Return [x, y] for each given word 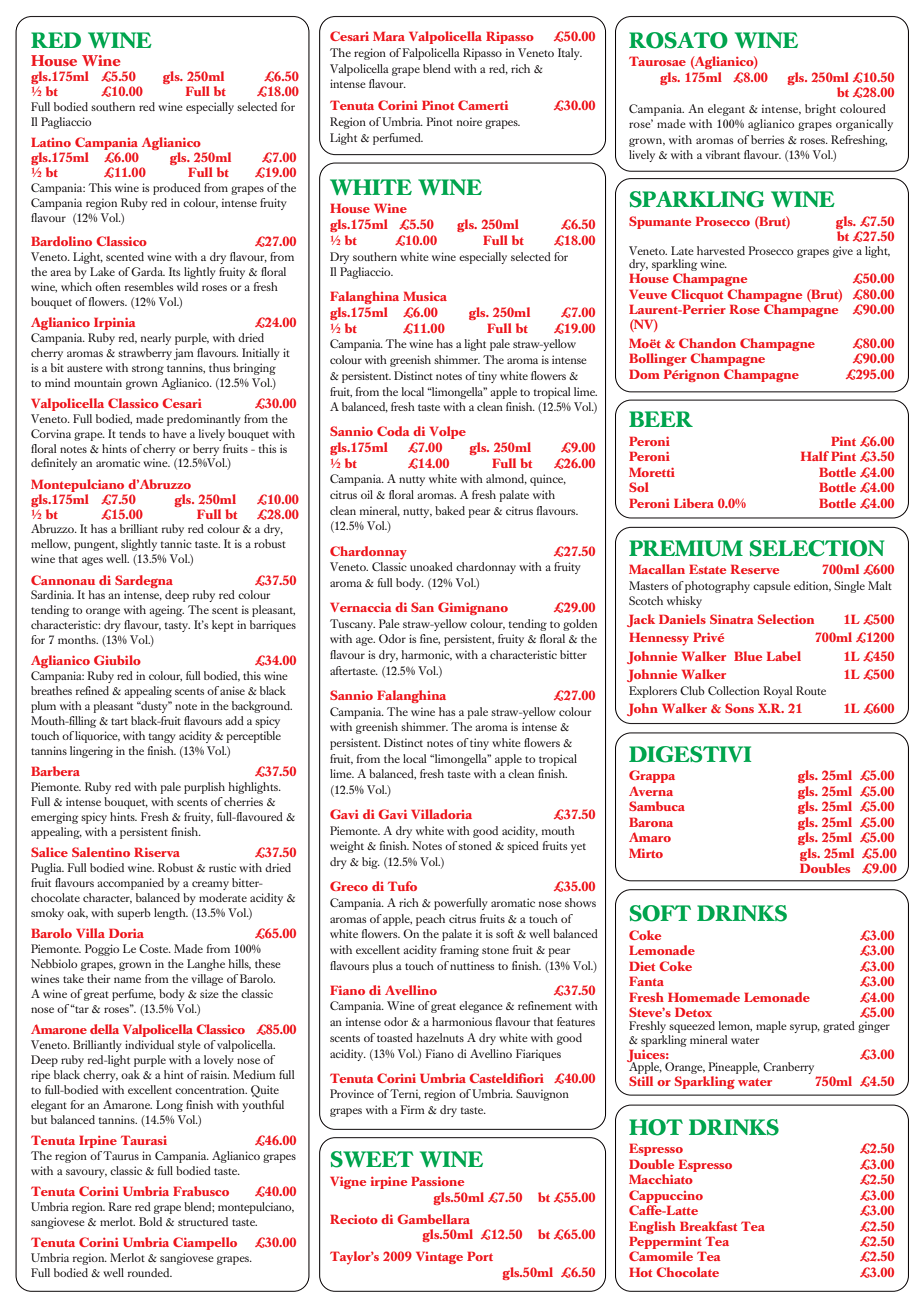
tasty [177, 627]
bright [820, 110]
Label [784, 656]
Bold [150, 1221]
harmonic [426, 655]
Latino [51, 142]
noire [469, 121]
